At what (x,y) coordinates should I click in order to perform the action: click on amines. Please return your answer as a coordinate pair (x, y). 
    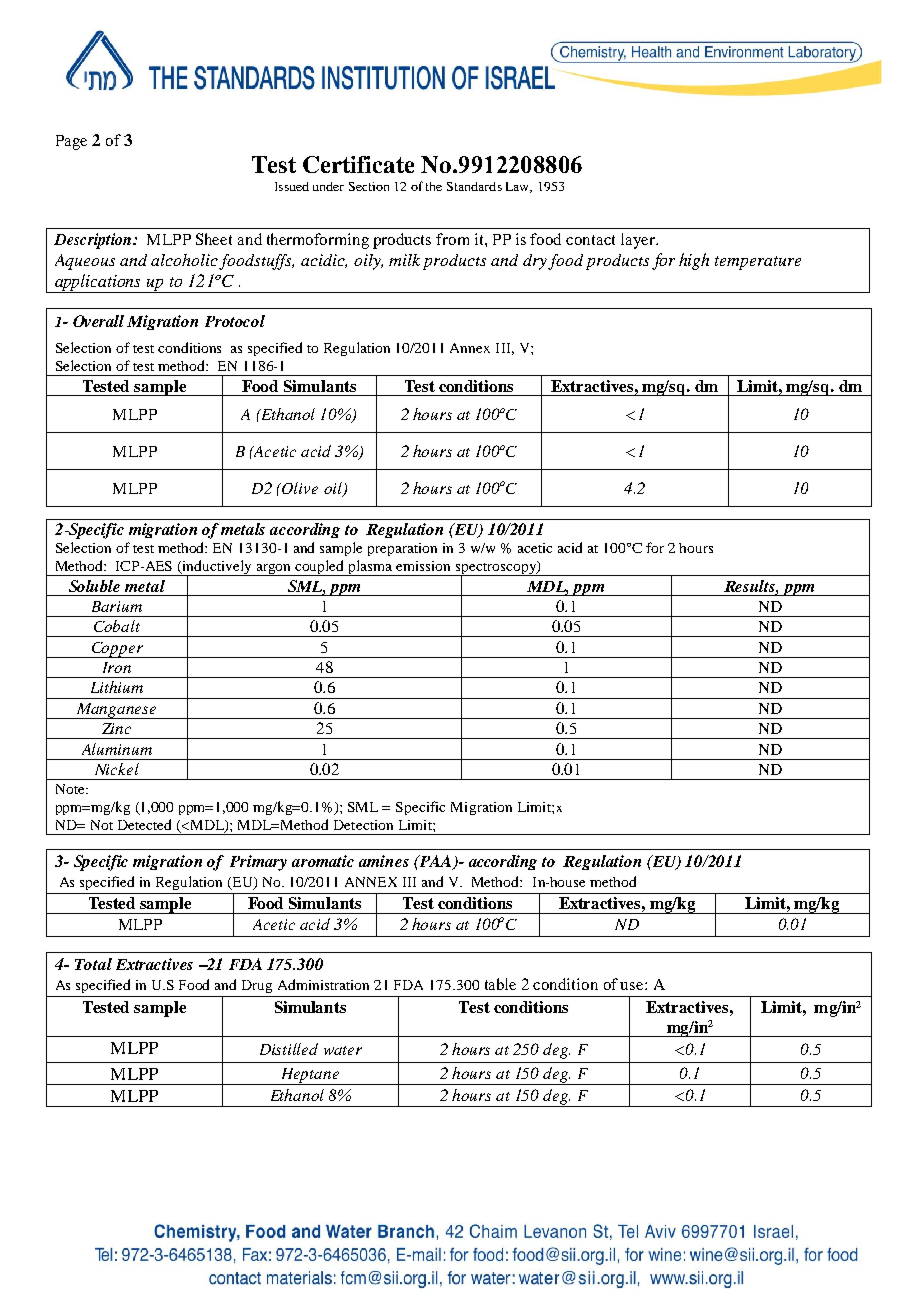
    Looking at the image, I should click on (384, 861).
